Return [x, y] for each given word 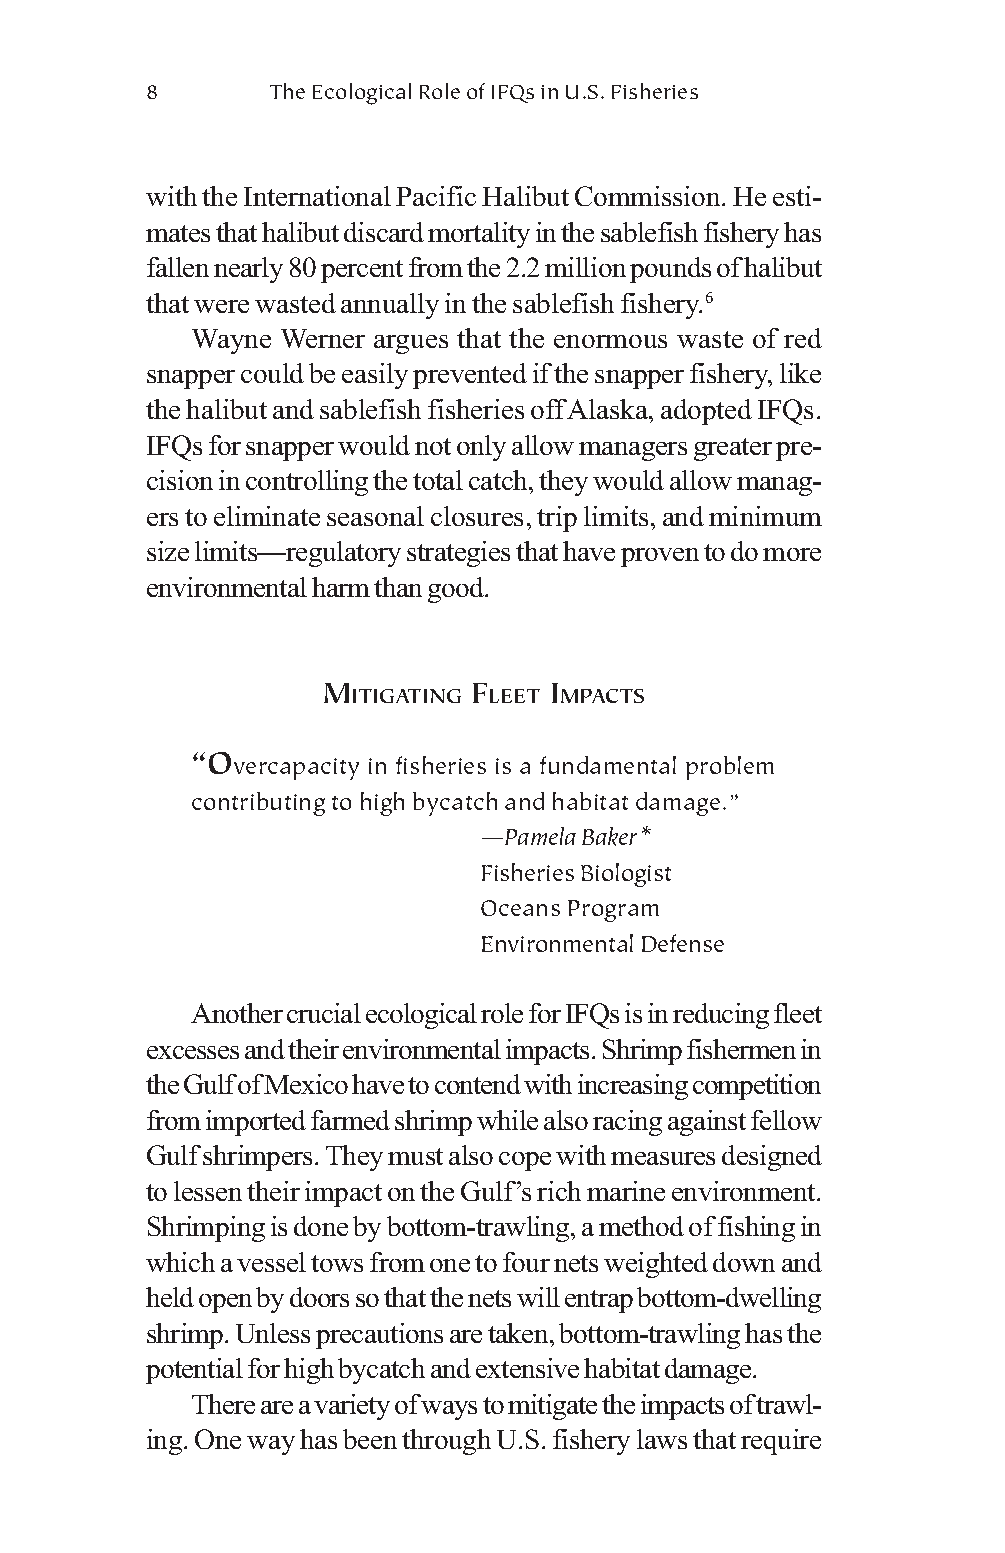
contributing [258, 804]
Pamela [540, 836]
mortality [479, 235]
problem [730, 768]
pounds [670, 270]
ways [449, 1410]
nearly [248, 270]
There [223, 1404]
